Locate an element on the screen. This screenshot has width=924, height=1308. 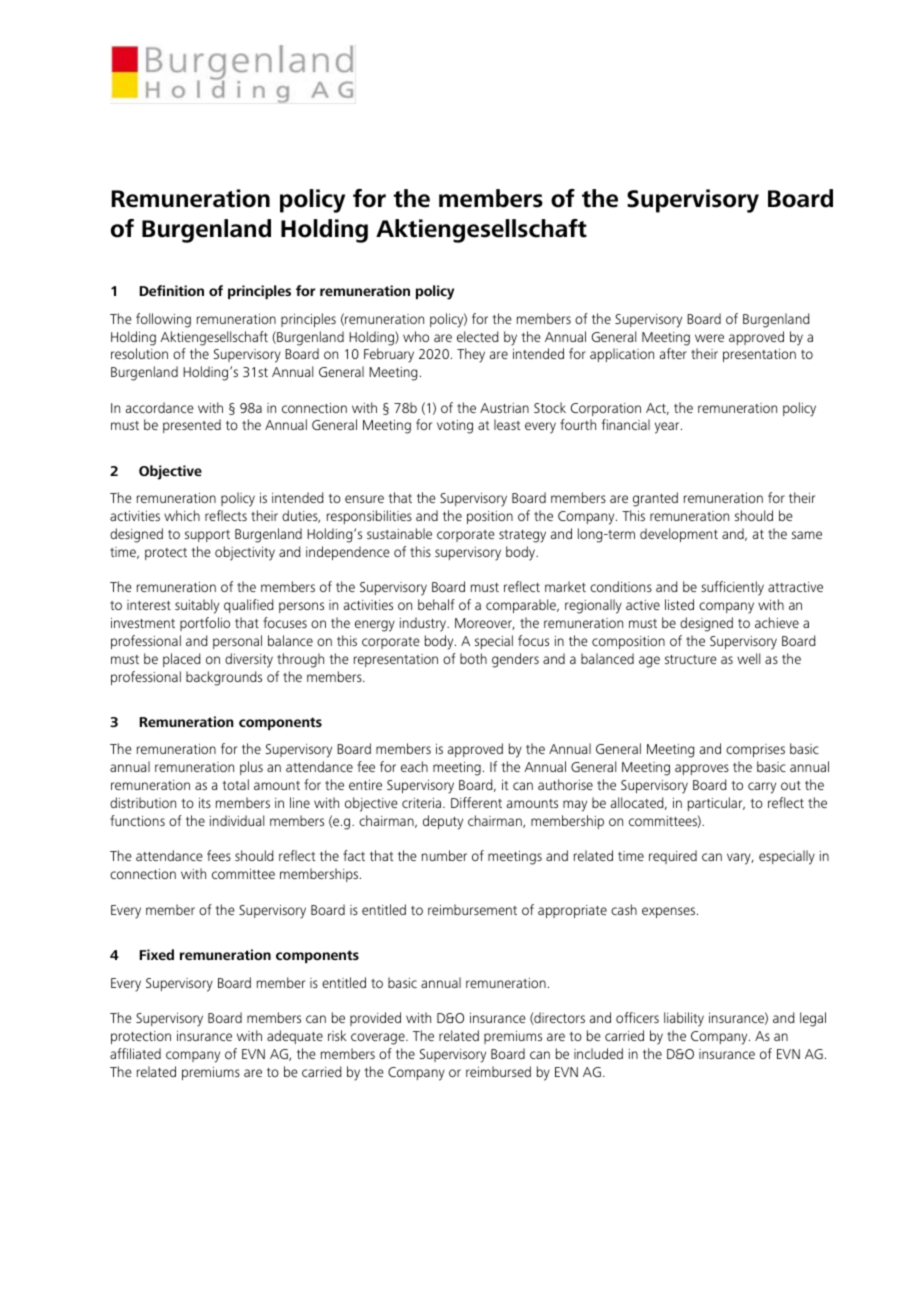
which is located at coordinates (182, 515).
